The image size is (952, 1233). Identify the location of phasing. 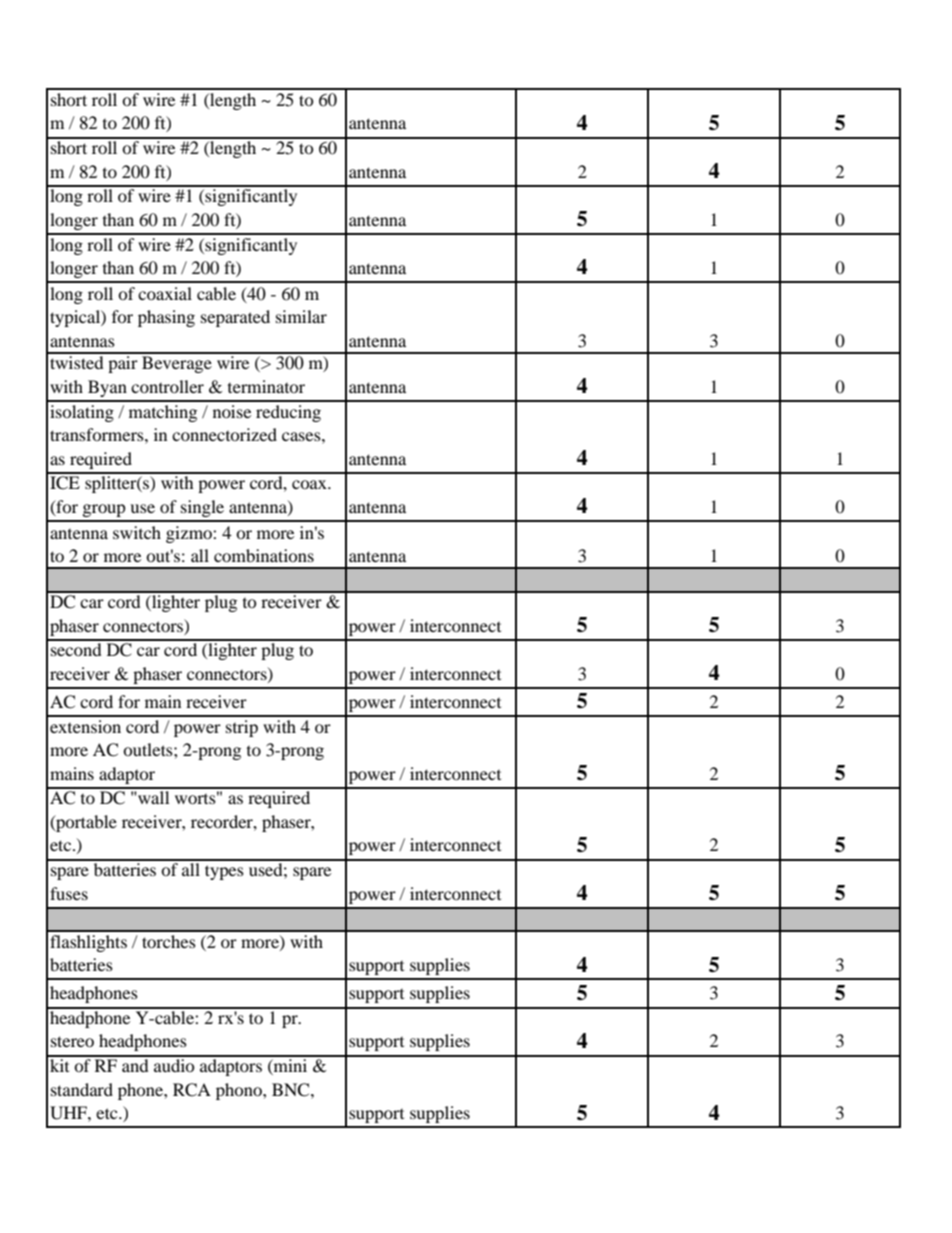
(166, 318).
